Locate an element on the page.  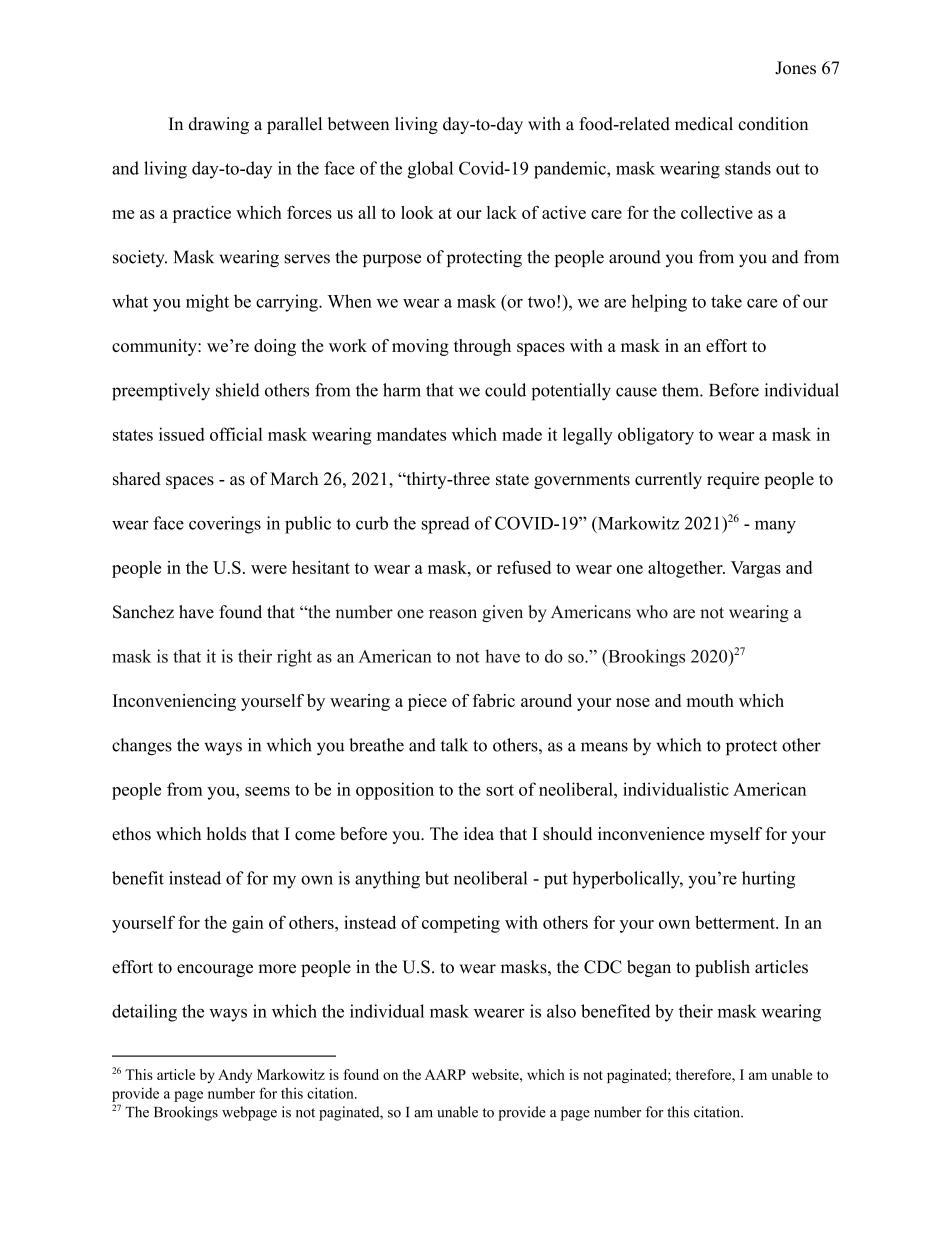
drawing is located at coordinates (219, 125).
